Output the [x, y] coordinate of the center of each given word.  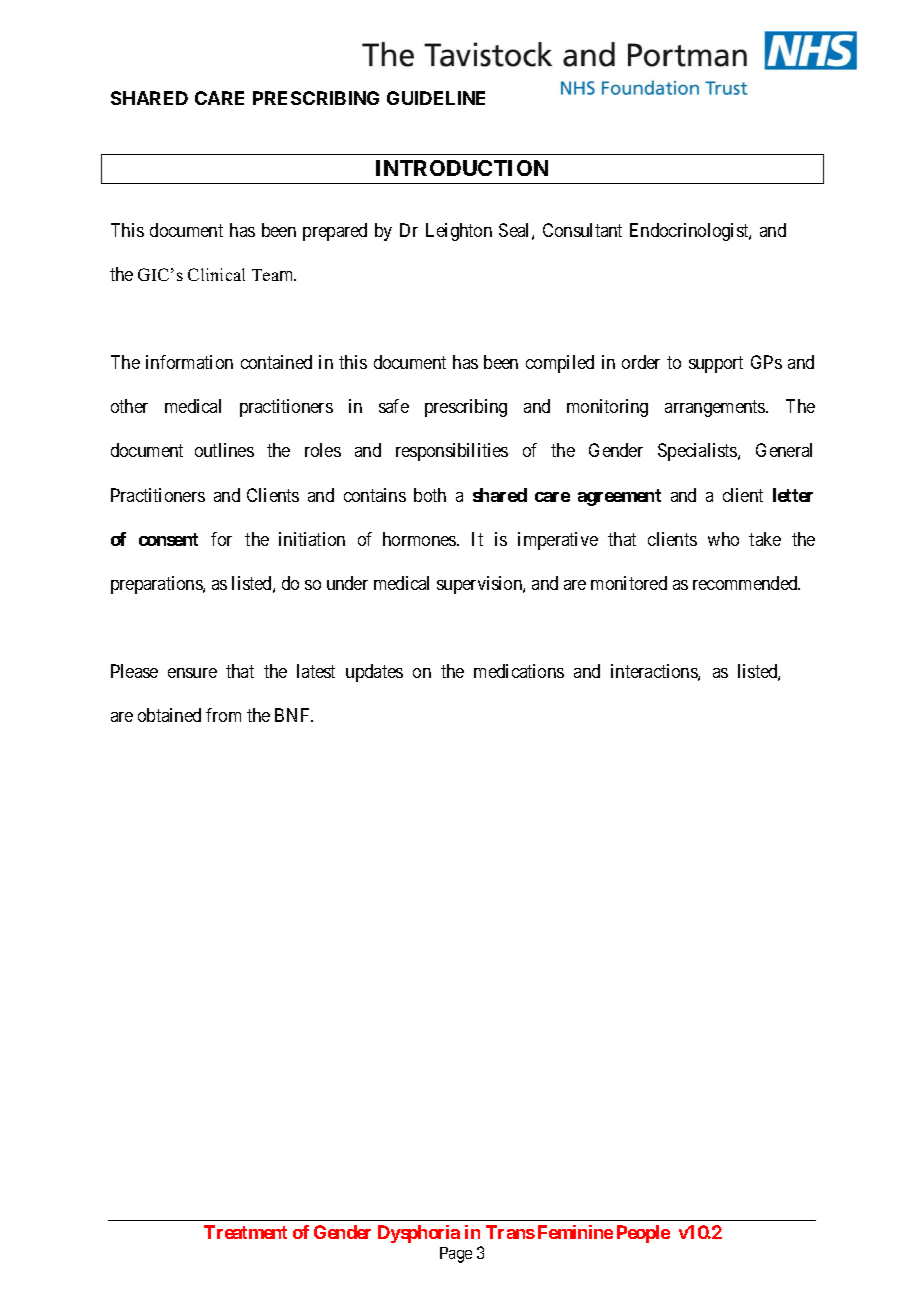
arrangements [716, 409]
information [189, 362]
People [643, 1234]
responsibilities [452, 452]
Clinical [216, 274]
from [223, 715]
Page [456, 1255]
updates [374, 673]
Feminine [575, 1232]
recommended [746, 583]
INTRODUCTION [462, 168]
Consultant [582, 230]
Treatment [245, 1232]
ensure [192, 673]
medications [519, 671]
